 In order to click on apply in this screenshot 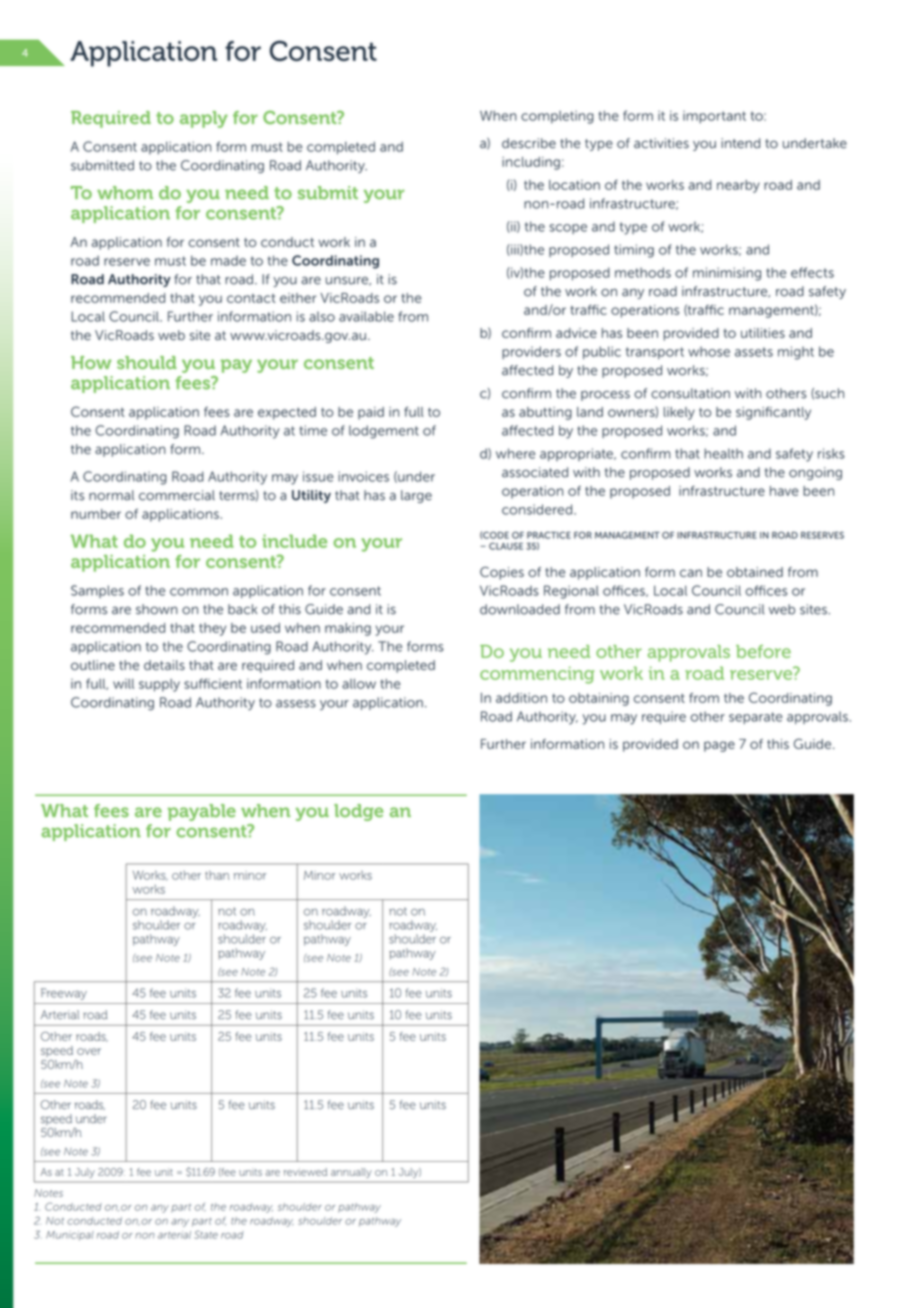, I will do `click(204, 119)`.
